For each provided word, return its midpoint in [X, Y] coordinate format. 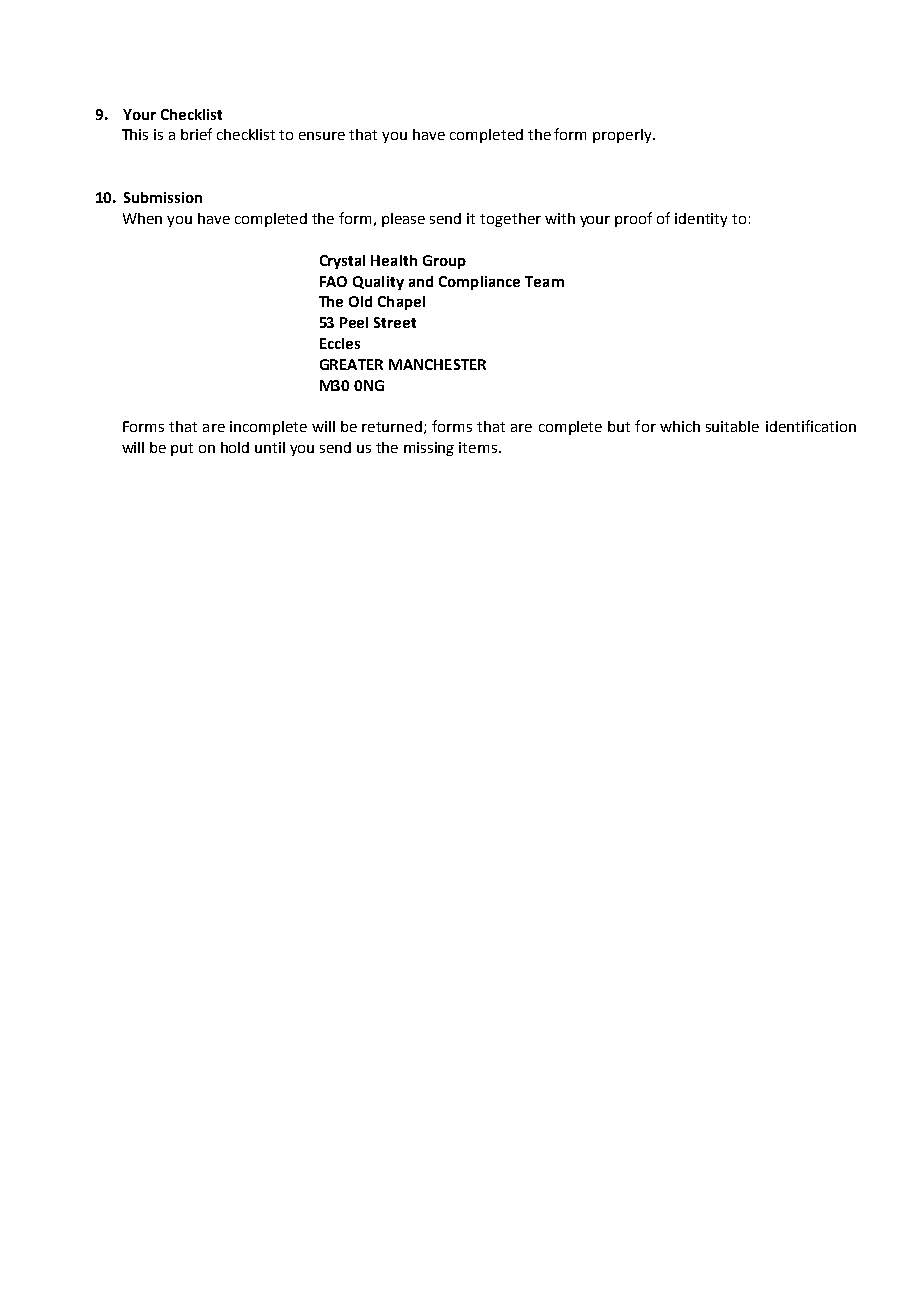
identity [701, 220]
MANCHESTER [437, 364]
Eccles [340, 343]
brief [196, 134]
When [142, 218]
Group [444, 262]
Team [544, 281]
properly [623, 136]
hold [235, 447]
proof [633, 219]
